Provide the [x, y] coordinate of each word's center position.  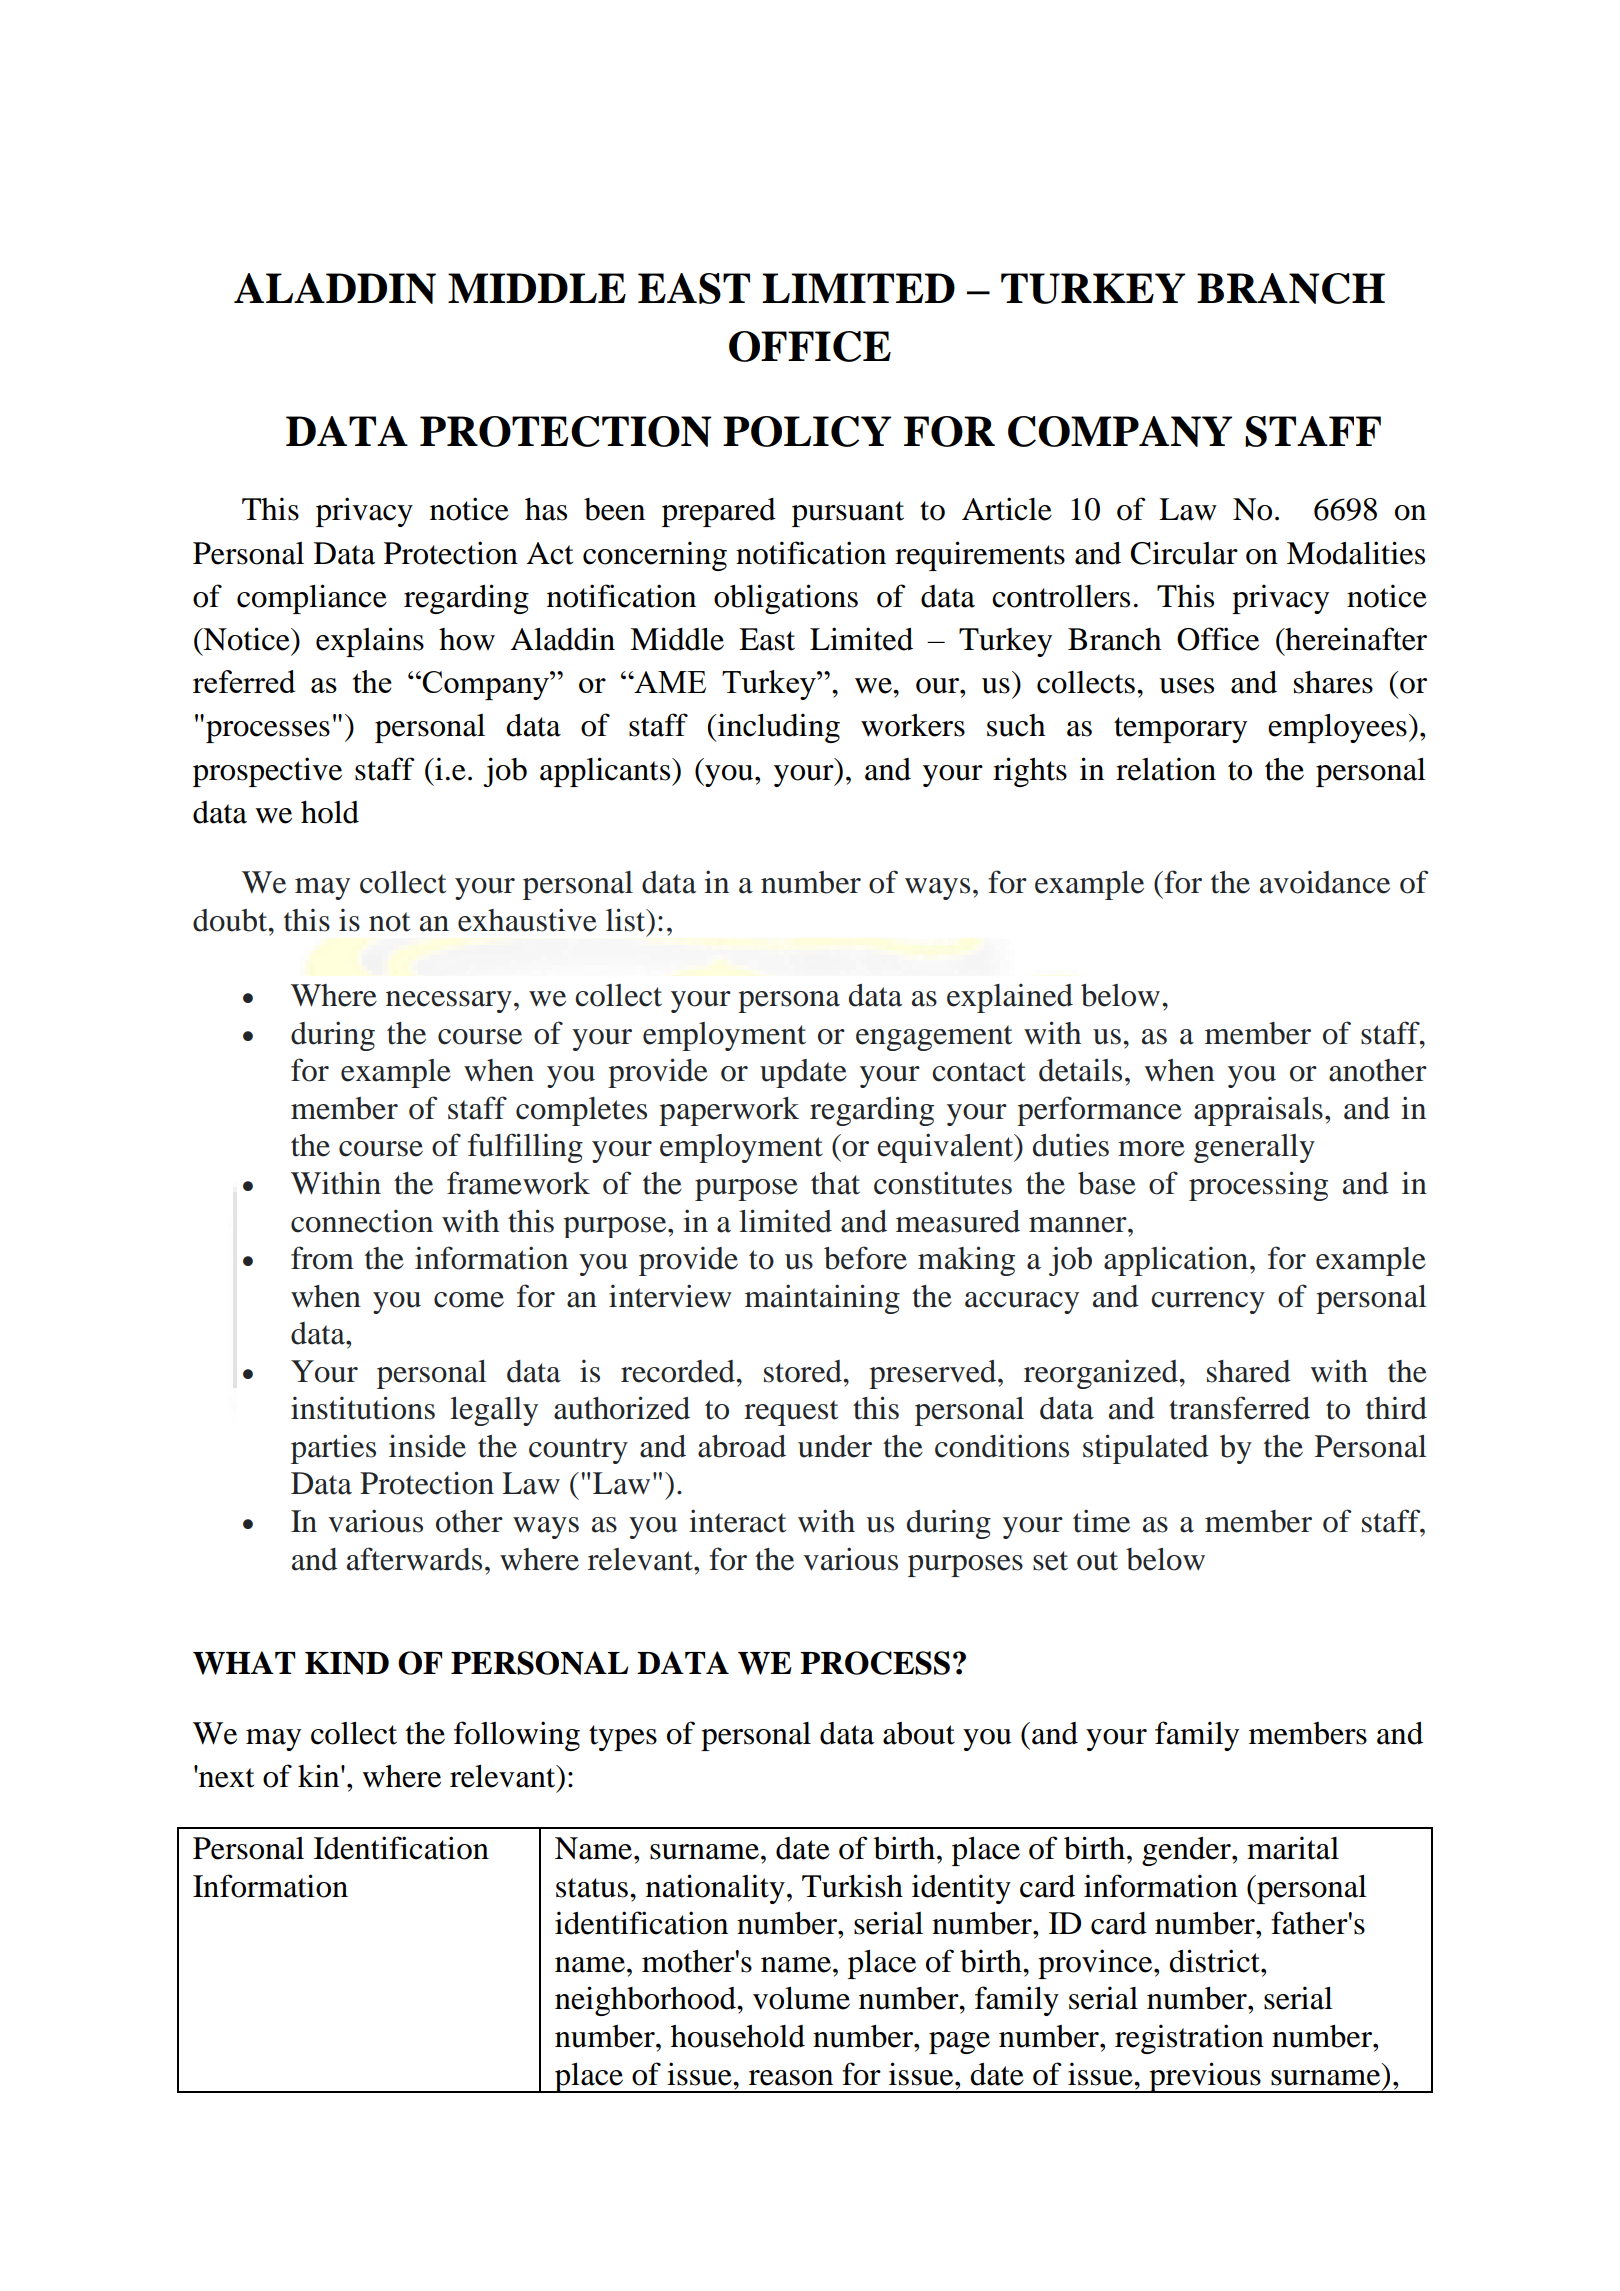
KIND [347, 1663]
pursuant [848, 514]
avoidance [1325, 882]
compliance [312, 599]
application [1177, 1261]
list [627, 920]
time [1101, 1521]
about [919, 1733]
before [865, 1258]
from [322, 1258]
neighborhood [646, 2001]
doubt [231, 920]
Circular [1184, 553]
